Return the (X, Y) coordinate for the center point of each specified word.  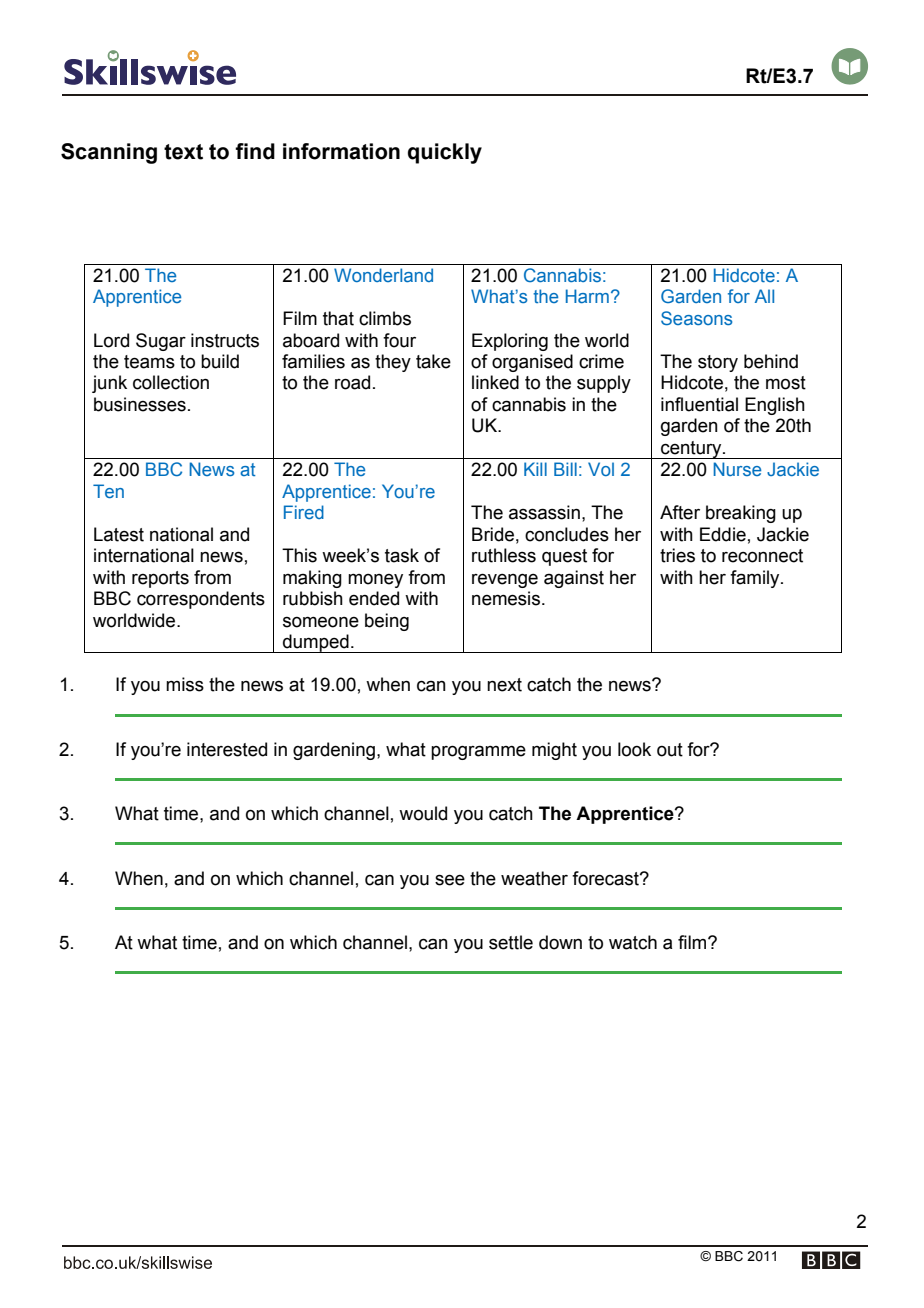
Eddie (723, 534)
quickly (445, 153)
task (402, 555)
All (764, 296)
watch (633, 942)
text (183, 152)
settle (511, 942)
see (450, 880)
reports (160, 579)
